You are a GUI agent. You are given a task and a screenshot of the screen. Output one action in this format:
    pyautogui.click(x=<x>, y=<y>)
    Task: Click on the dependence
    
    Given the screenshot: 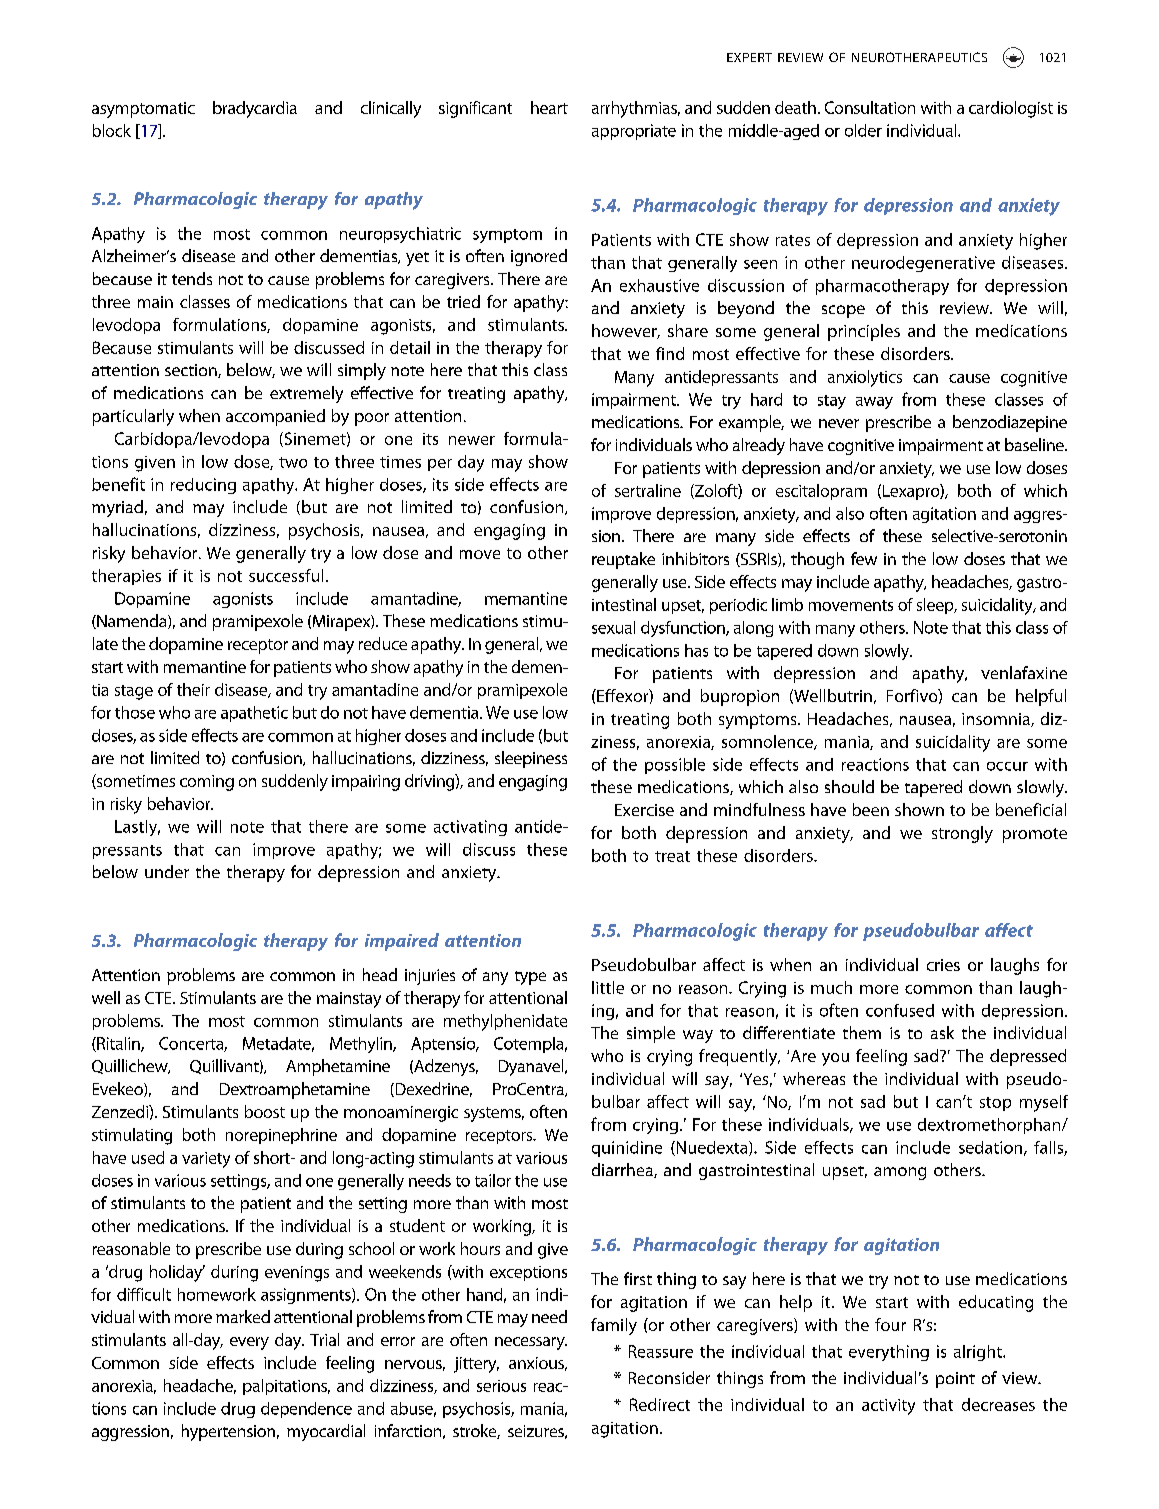 What is the action you would take?
    pyautogui.click(x=306, y=1410)
